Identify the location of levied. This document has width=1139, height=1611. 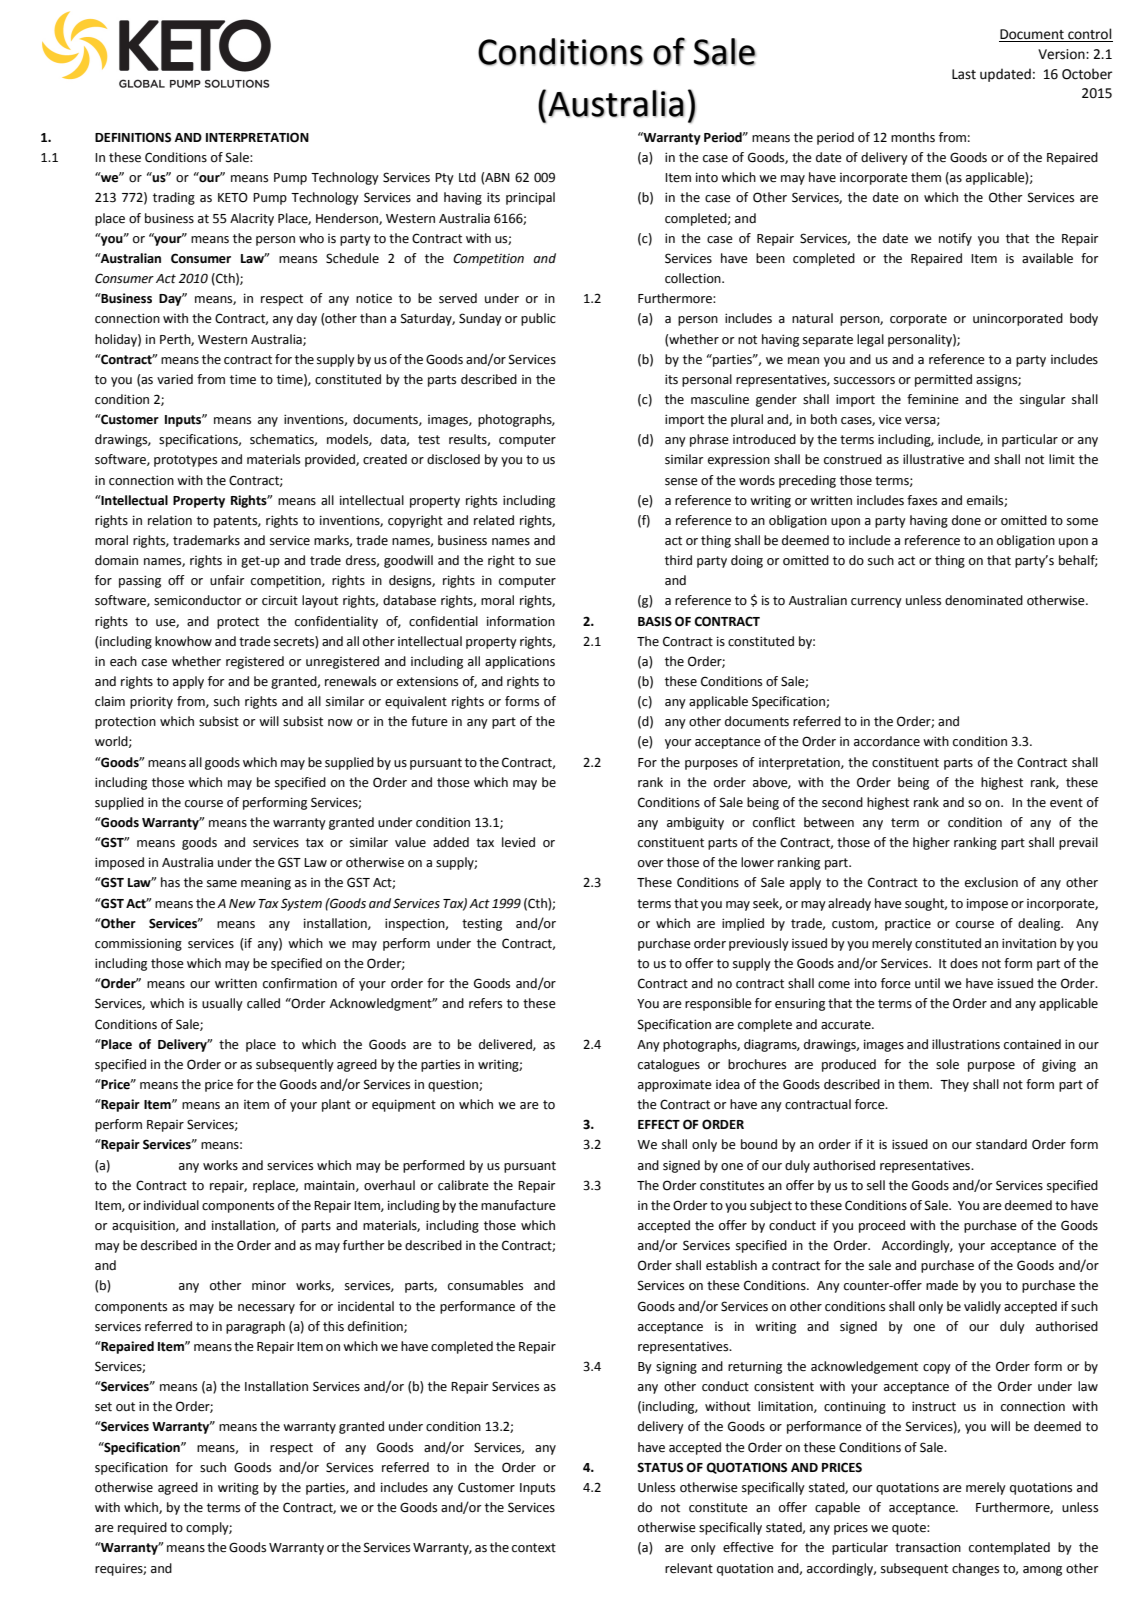
(518, 842).
